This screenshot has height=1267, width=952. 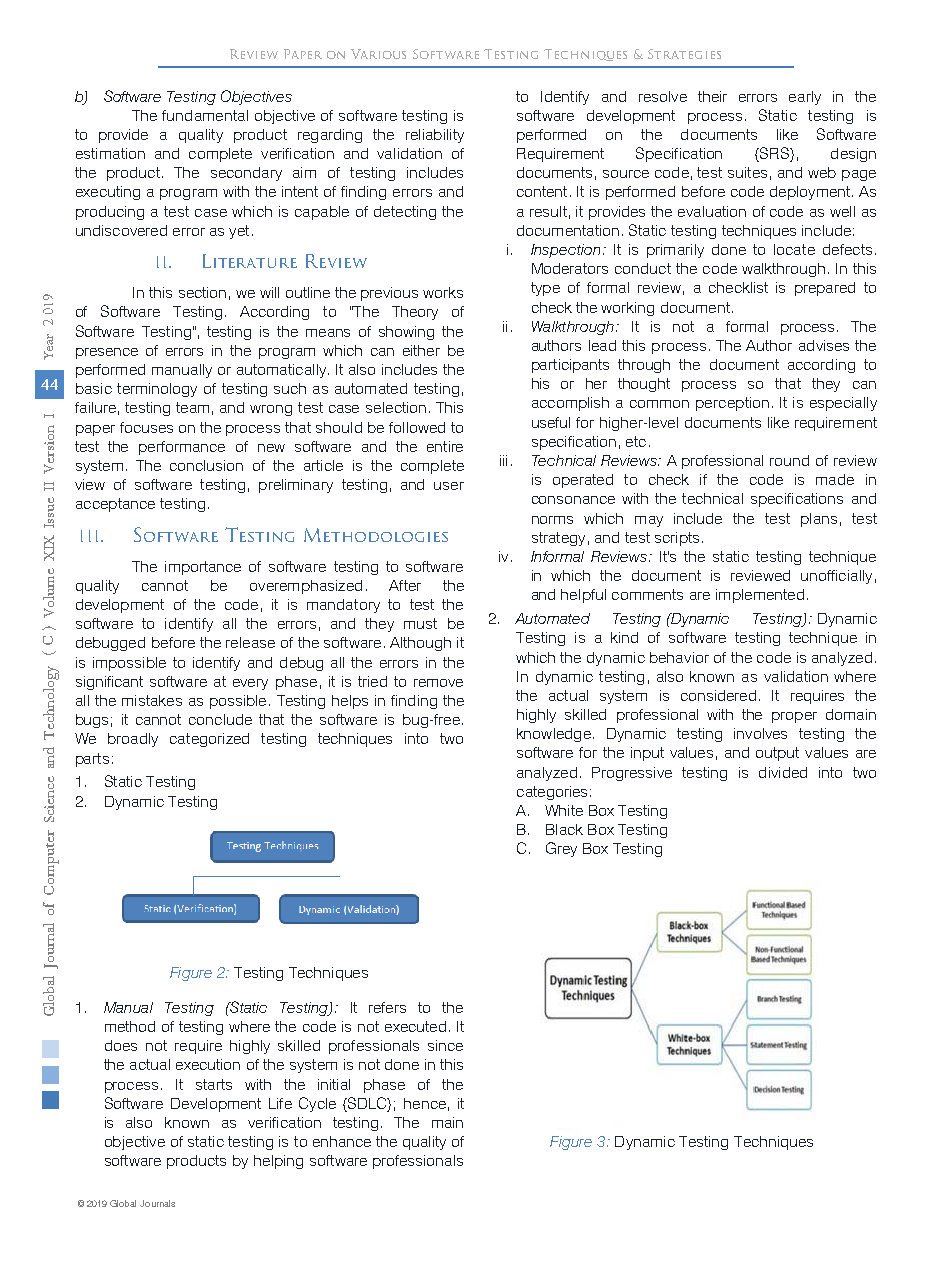 What do you see at coordinates (435, 136) in the screenshot?
I see `reliability` at bounding box center [435, 136].
